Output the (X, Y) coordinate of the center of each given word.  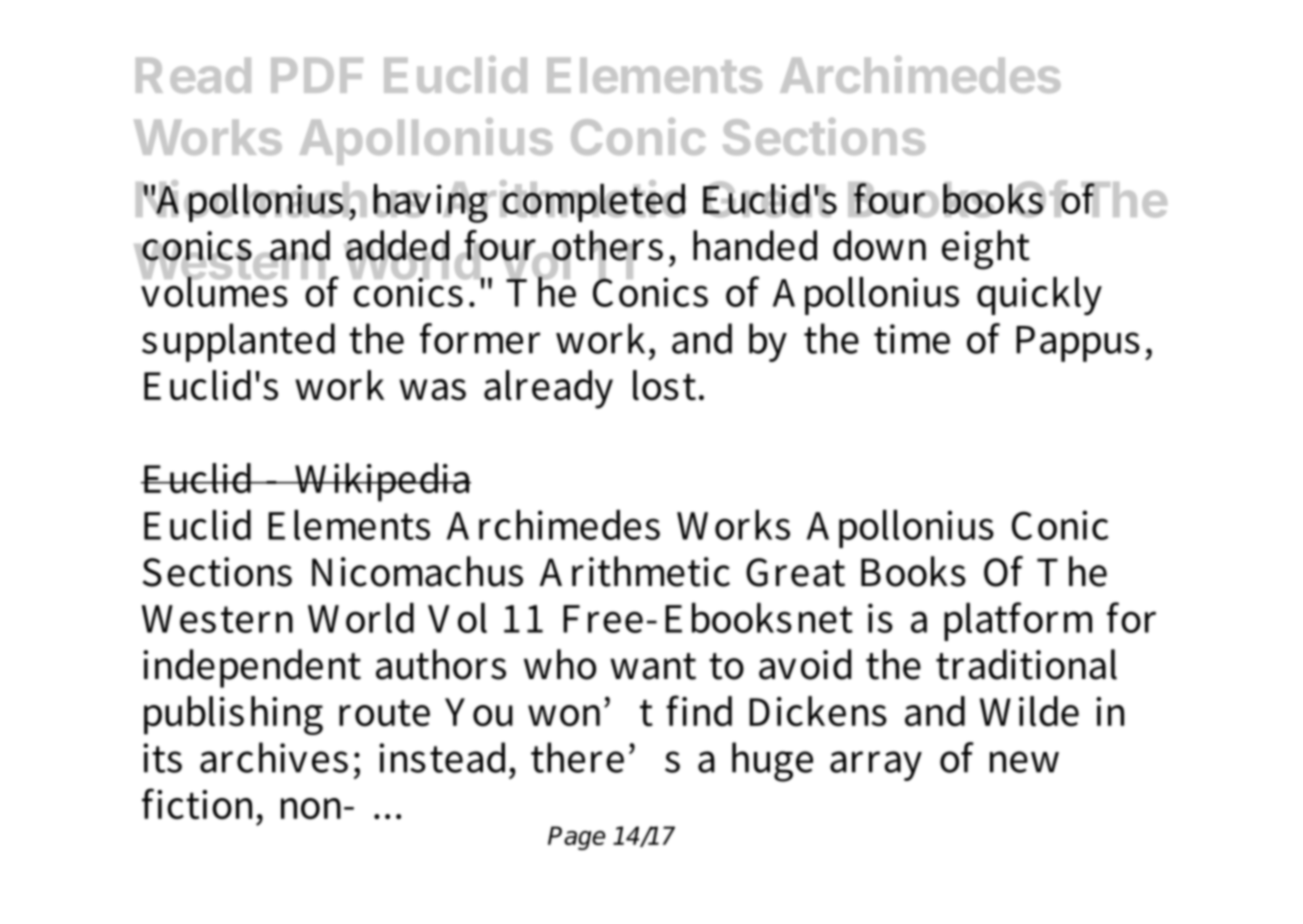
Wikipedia (381, 482)
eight (986, 250)
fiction (200, 804)
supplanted (238, 342)
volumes (215, 290)
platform (1018, 621)
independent (252, 668)
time (912, 339)
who (560, 664)
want (653, 666)
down (879, 245)
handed (755, 245)
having (431, 202)
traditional (1026, 664)
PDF (317, 75)
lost (664, 385)
